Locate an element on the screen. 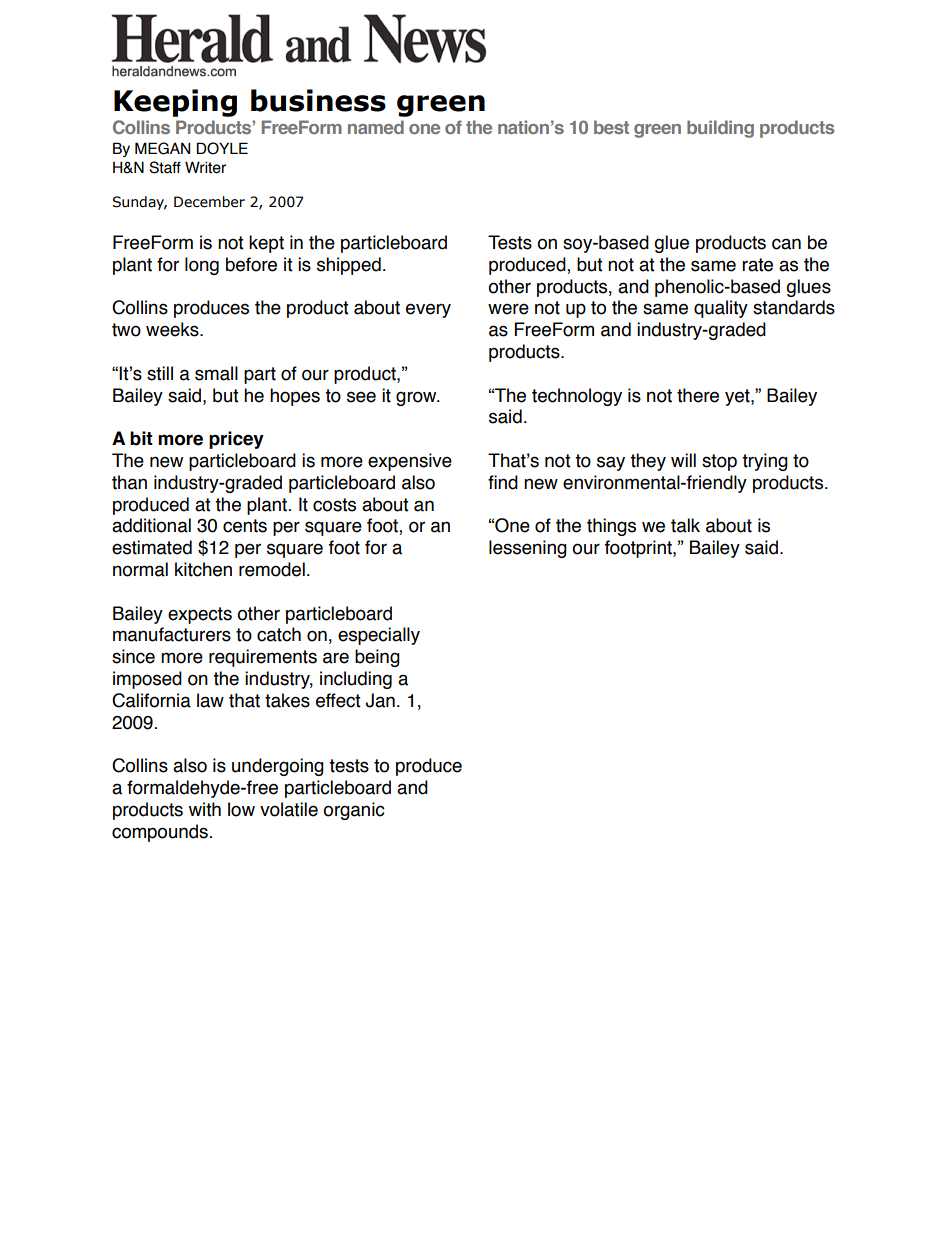 This screenshot has width=952, height=1233. Keeping is located at coordinates (175, 103).
